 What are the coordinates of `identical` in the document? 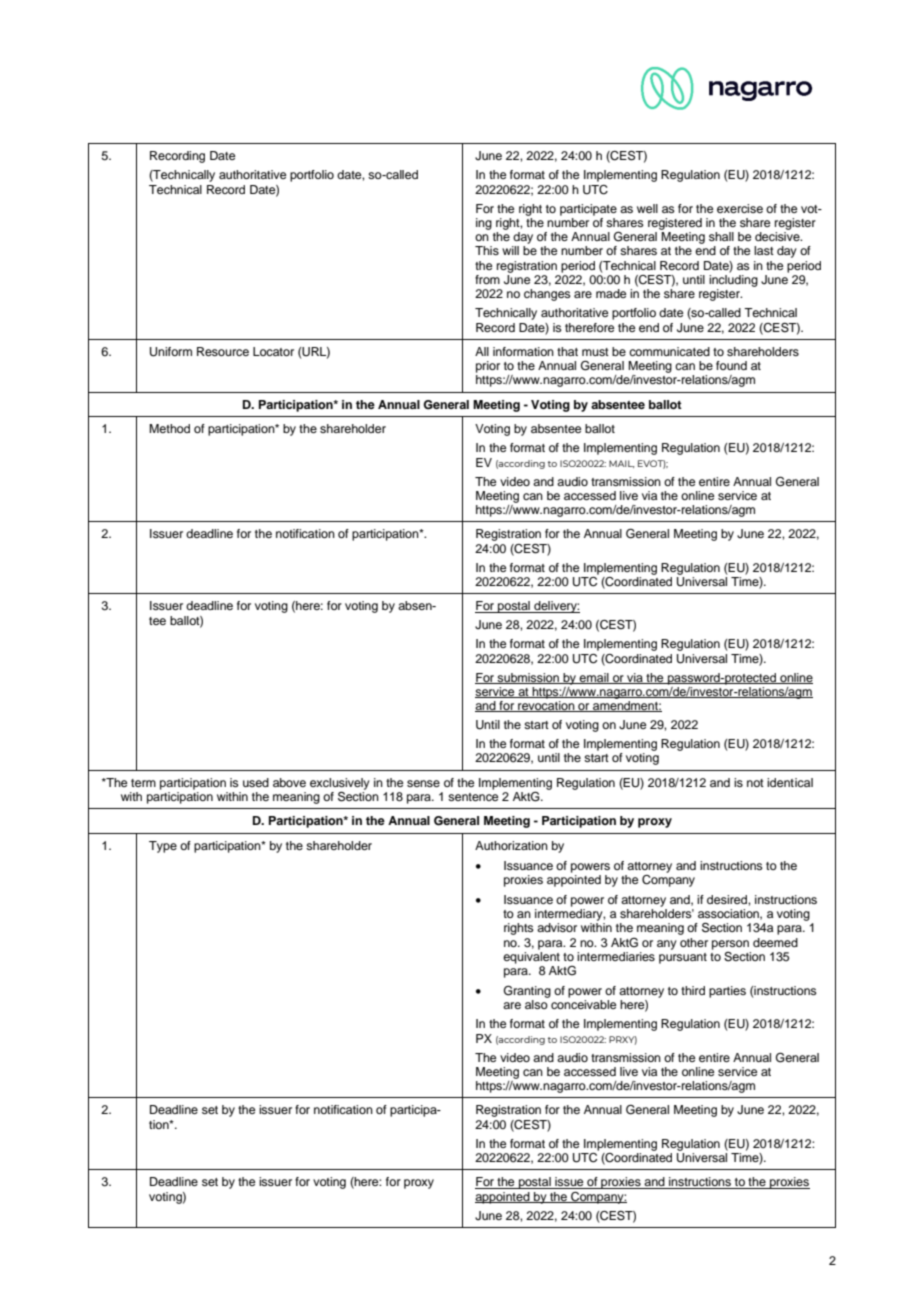 It's located at (790, 782).
